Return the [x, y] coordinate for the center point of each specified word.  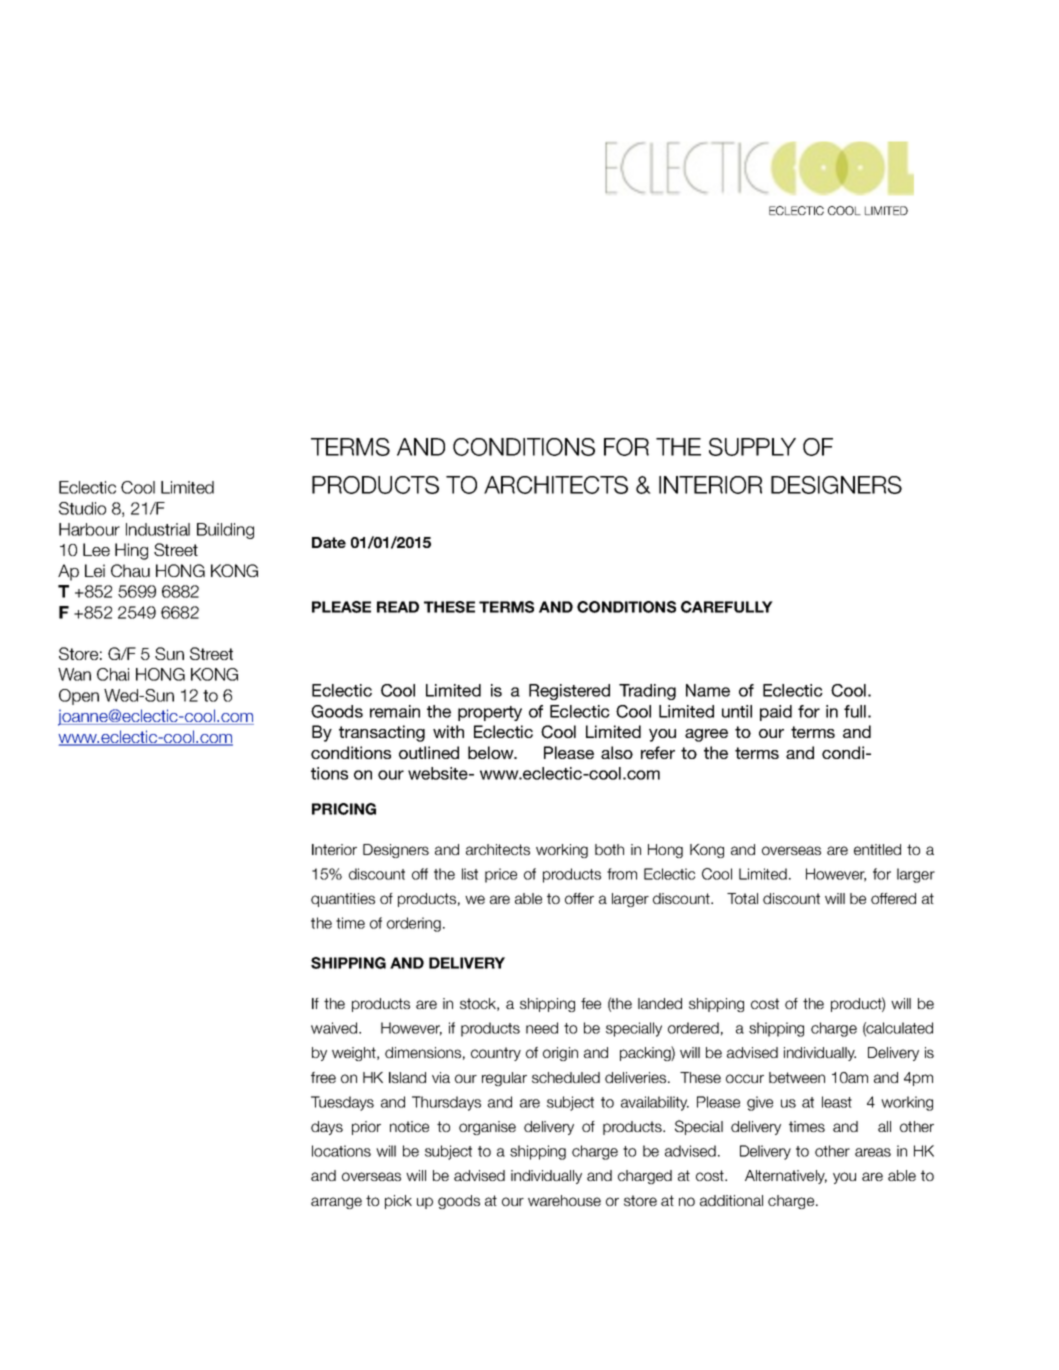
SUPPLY [752, 447]
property [490, 713]
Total [742, 898]
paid [776, 713]
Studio [82, 508]
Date [329, 542]
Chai [113, 674]
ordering [414, 924]
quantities [343, 900]
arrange [336, 1203]
